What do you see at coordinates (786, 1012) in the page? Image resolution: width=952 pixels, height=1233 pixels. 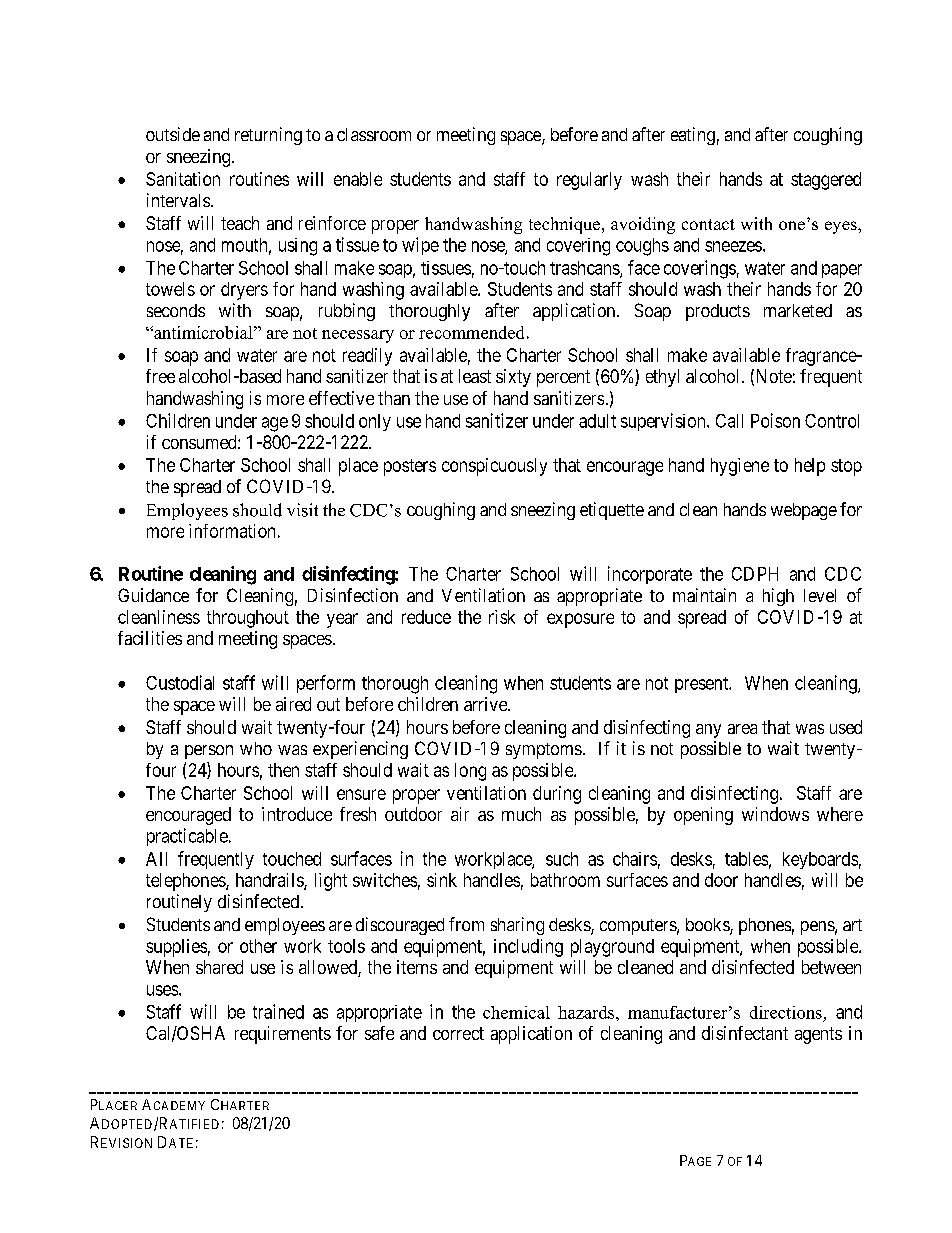 I see `directions` at bounding box center [786, 1012].
